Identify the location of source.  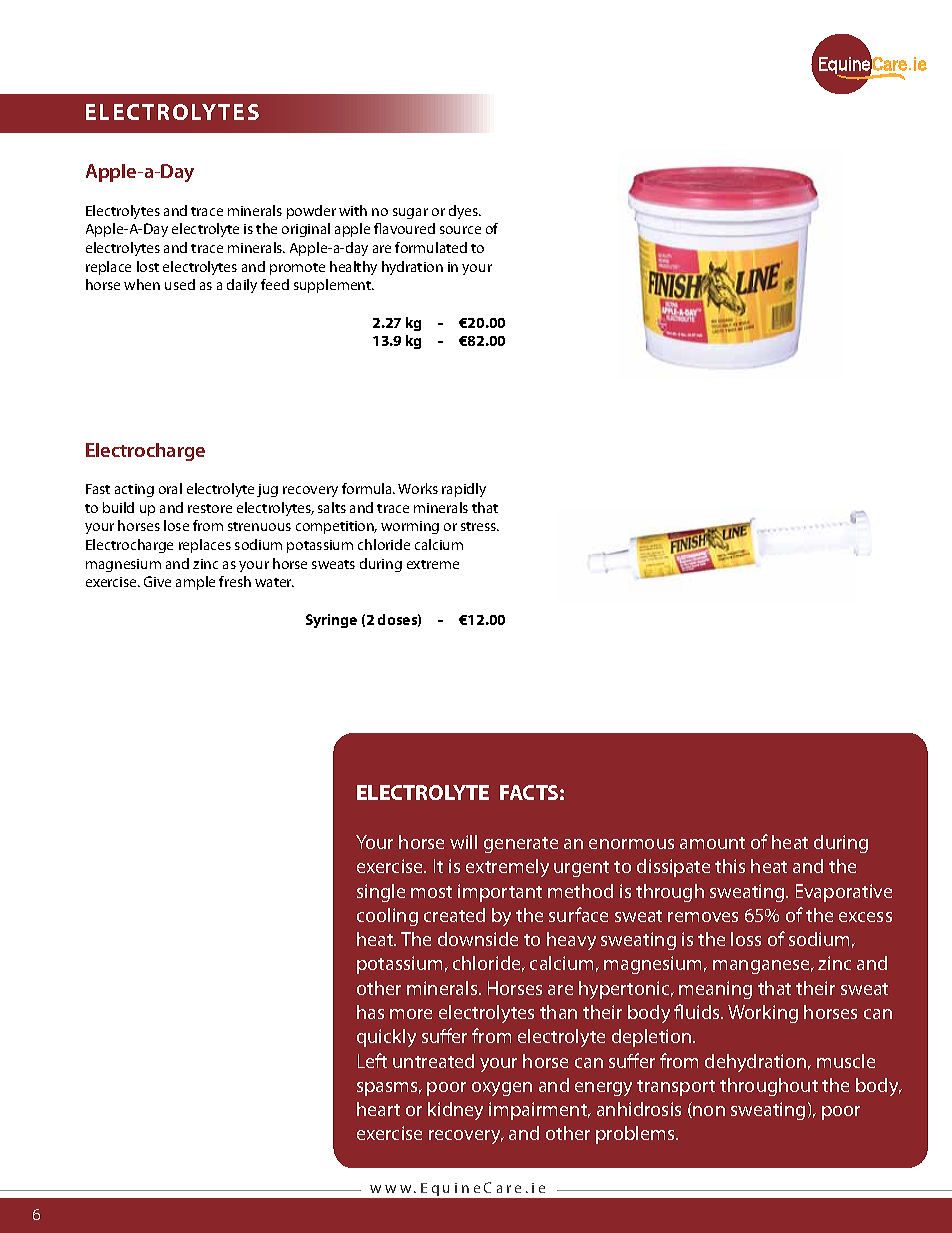
(460, 230).
